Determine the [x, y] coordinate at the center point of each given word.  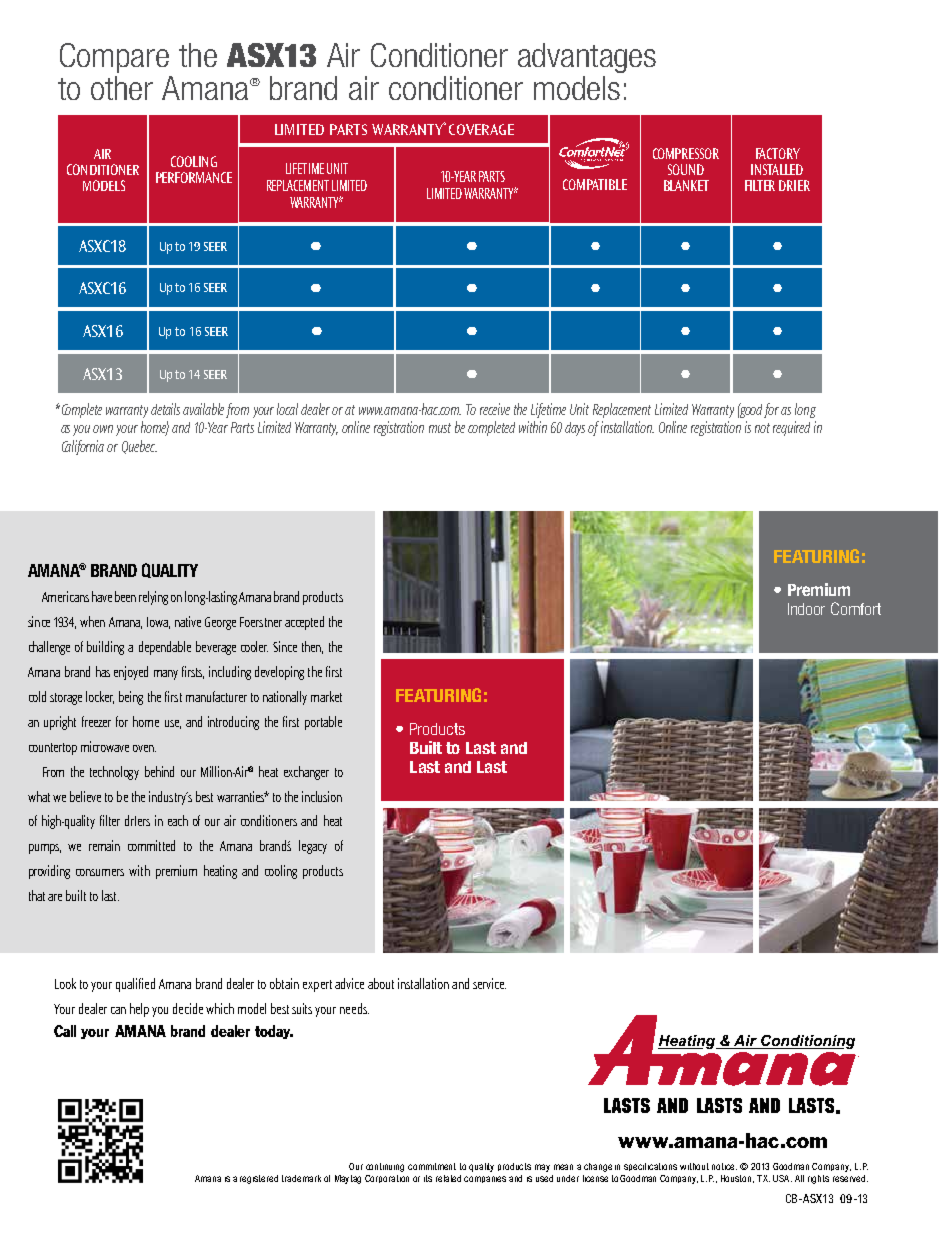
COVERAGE [481, 129]
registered [259, 1179]
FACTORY [778, 153]
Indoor [806, 609]
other [122, 88]
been [125, 596]
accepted [304, 623]
